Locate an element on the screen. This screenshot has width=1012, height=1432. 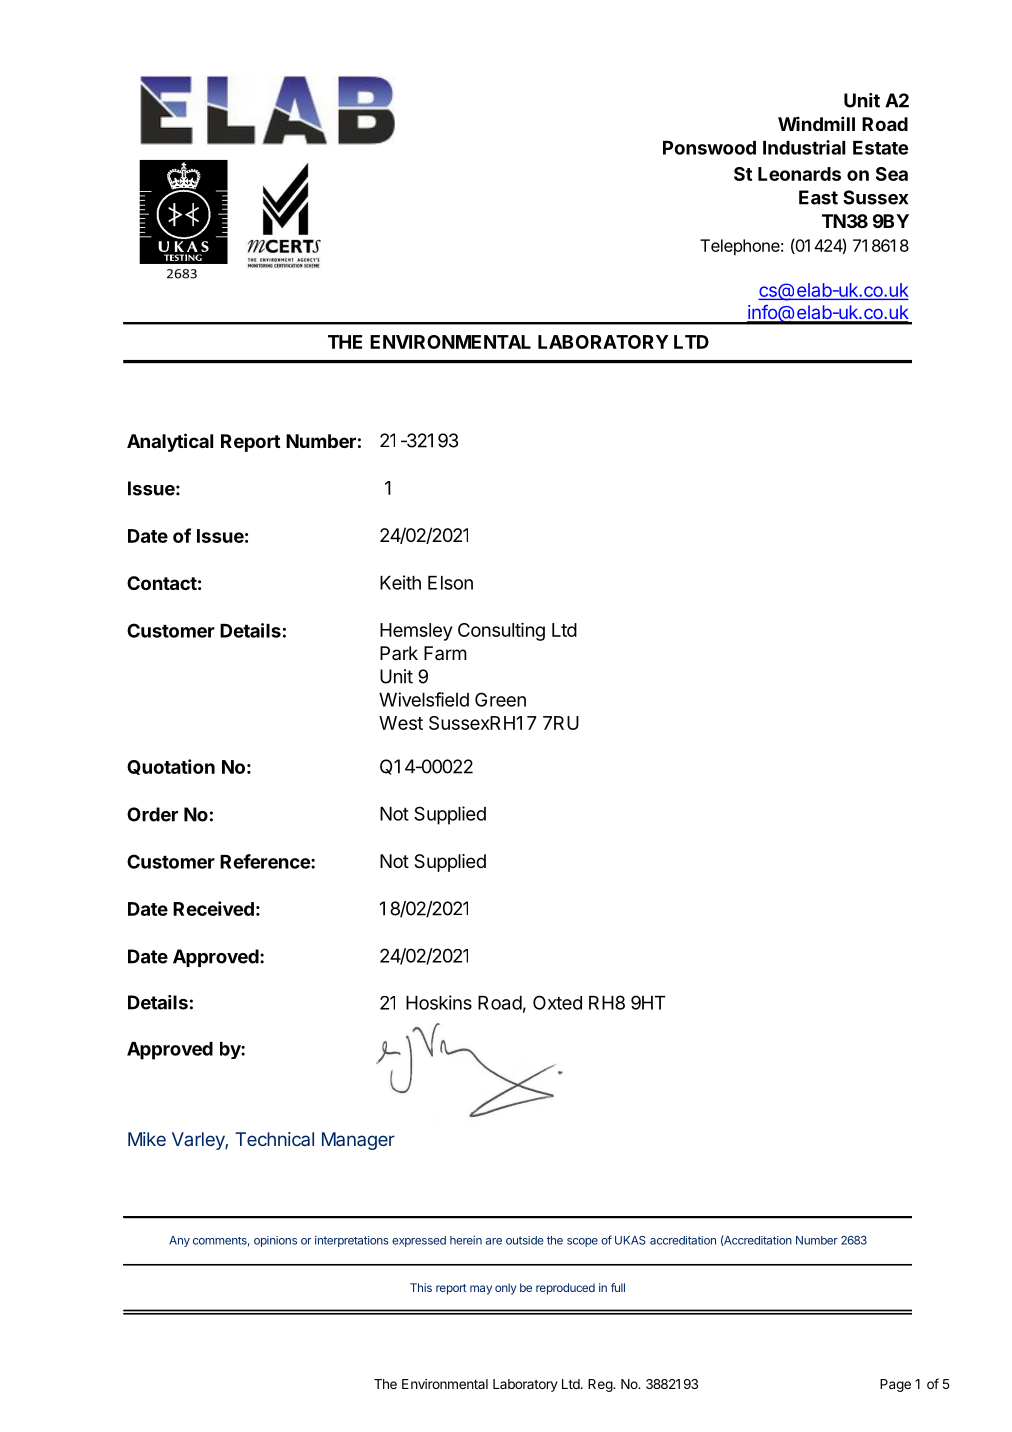
East is located at coordinates (818, 197).
